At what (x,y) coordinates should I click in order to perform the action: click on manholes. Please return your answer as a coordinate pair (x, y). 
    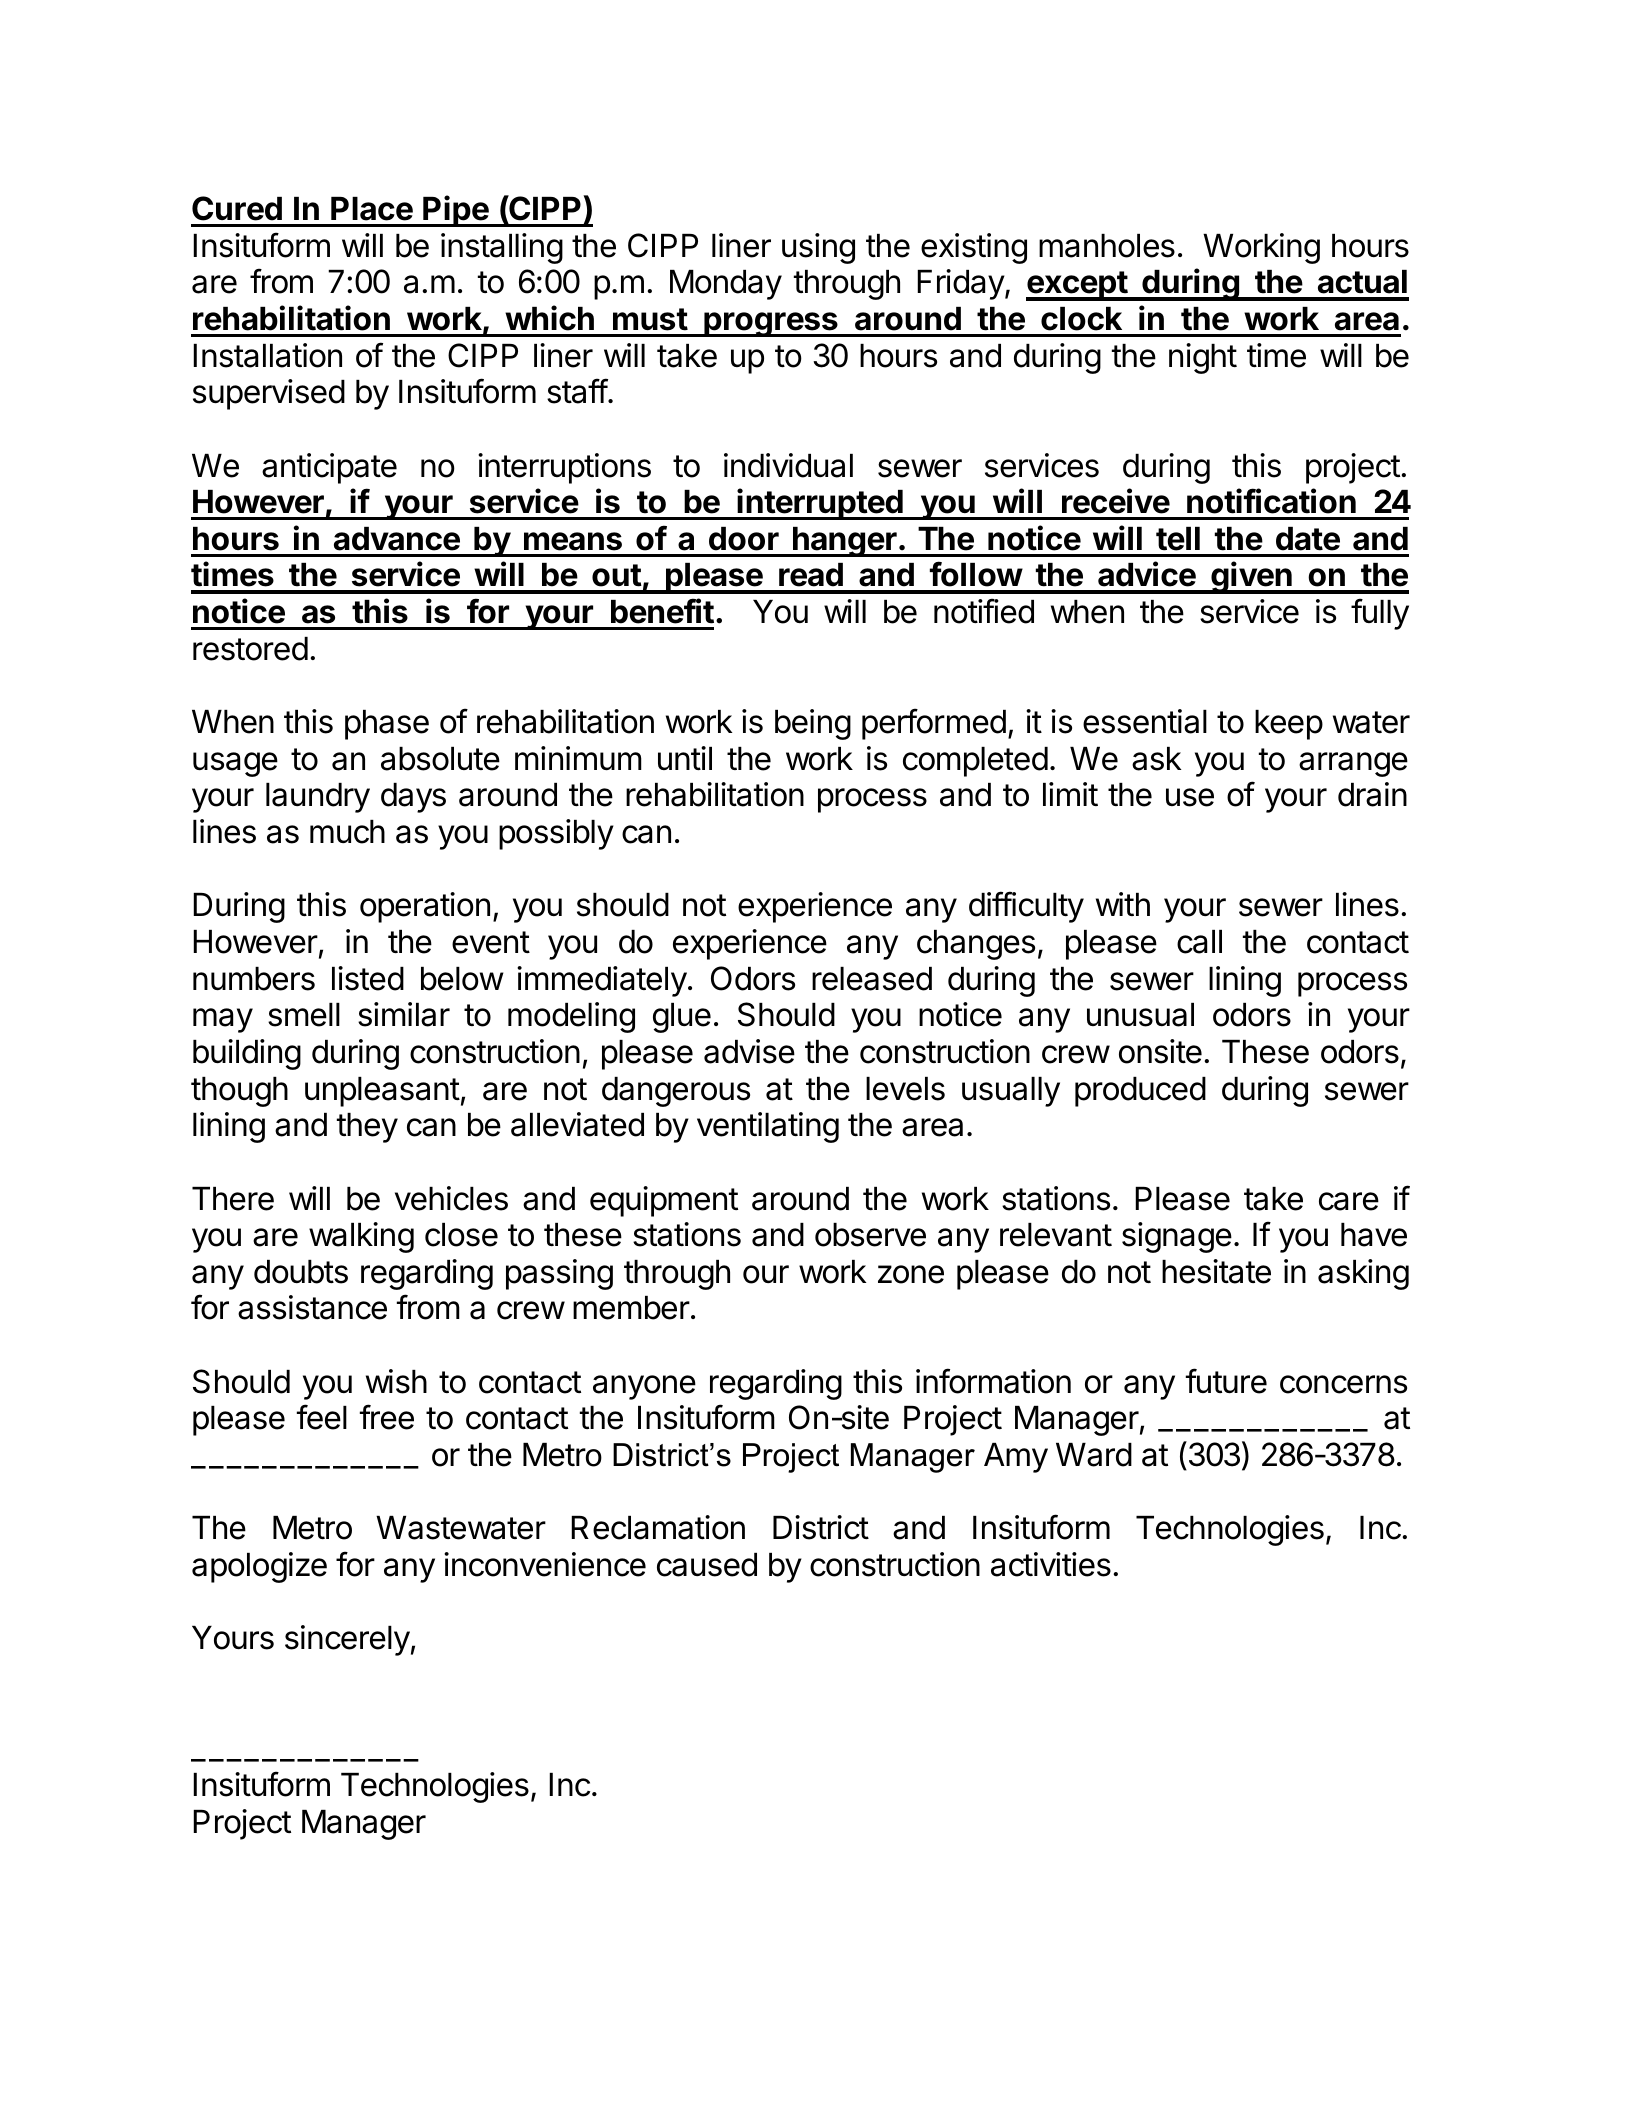
    Looking at the image, I should click on (1107, 246).
